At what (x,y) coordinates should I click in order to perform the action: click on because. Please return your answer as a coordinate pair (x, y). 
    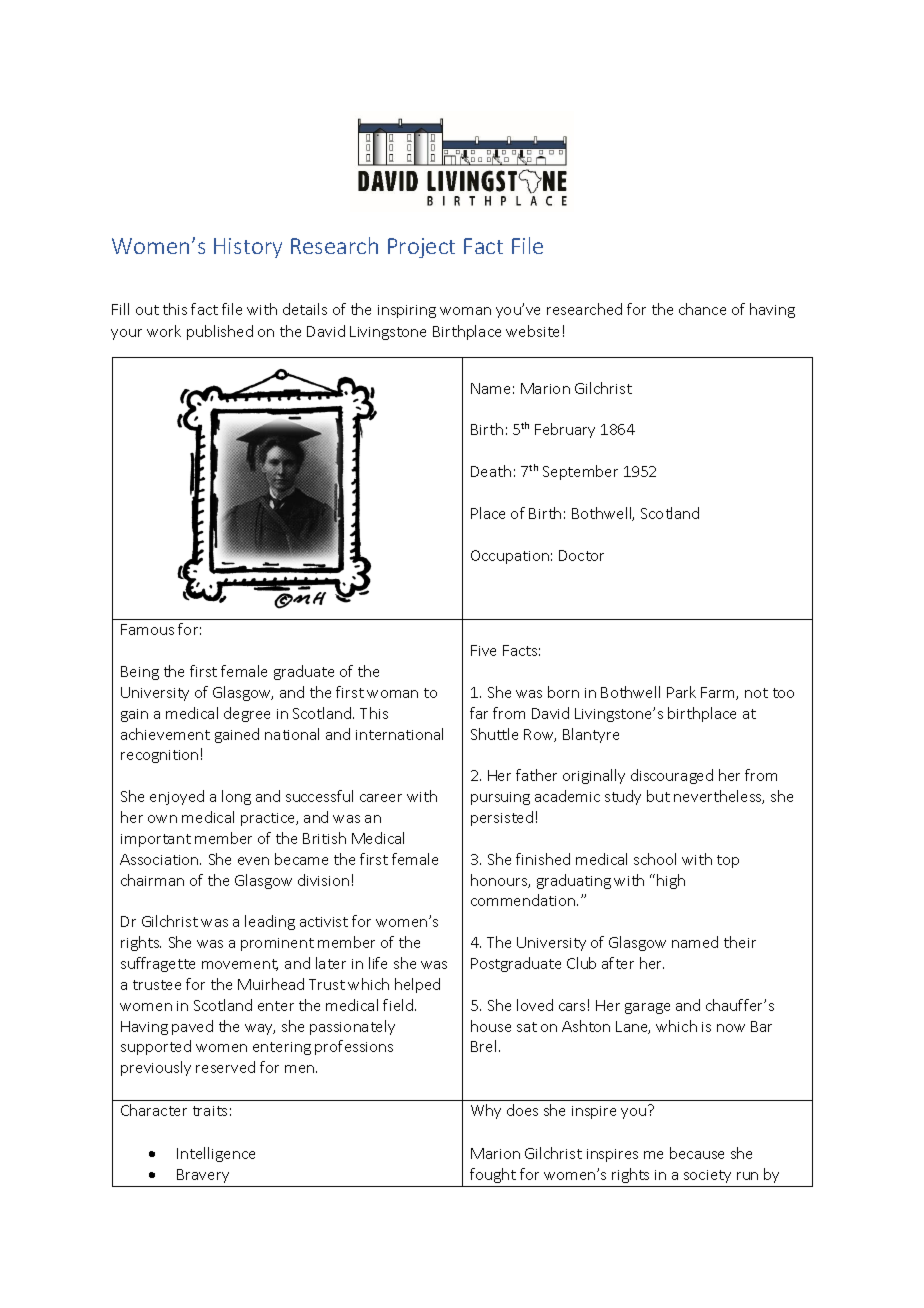
    Looking at the image, I should click on (697, 1153).
